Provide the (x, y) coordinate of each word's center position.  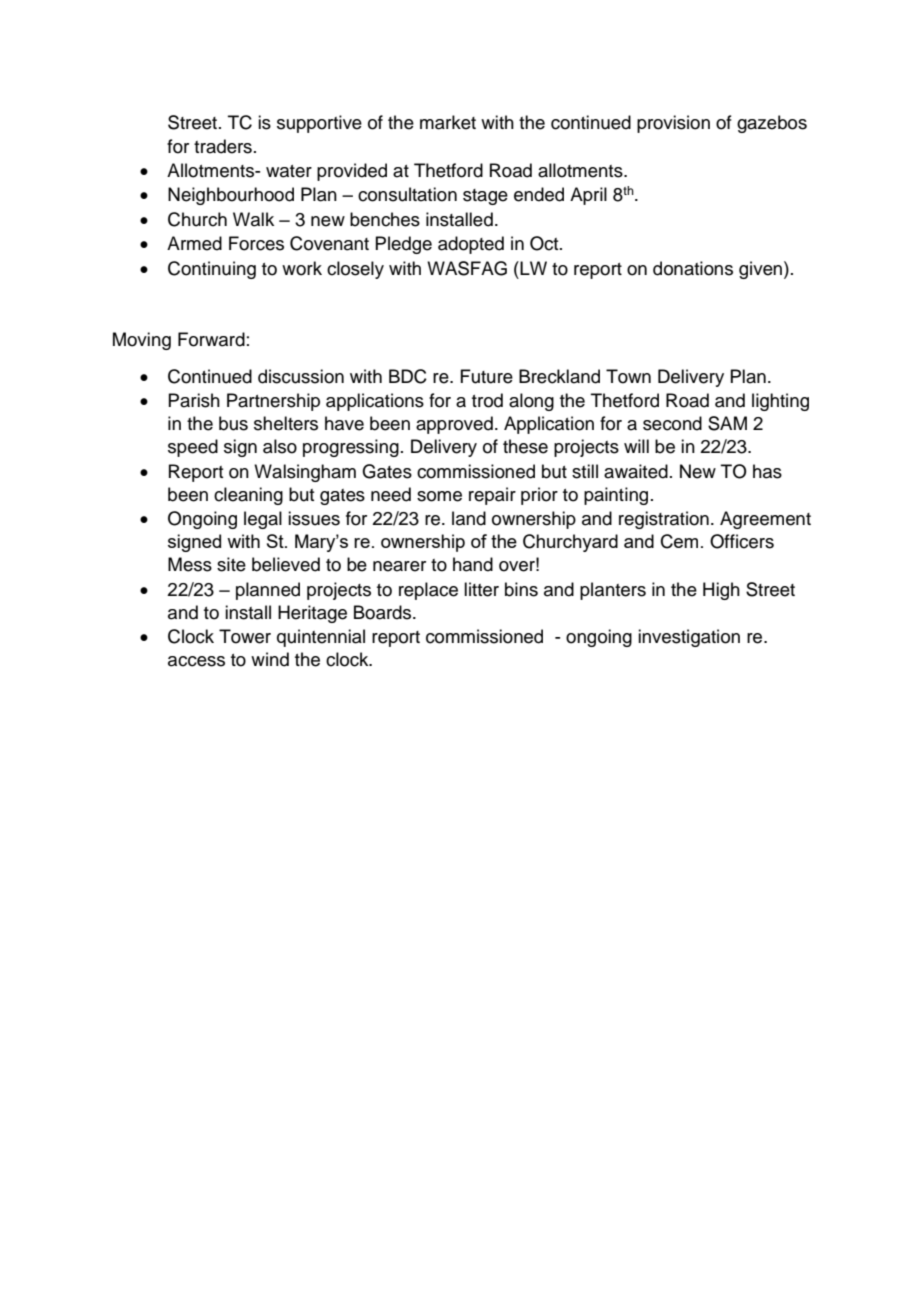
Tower (245, 636)
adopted (471, 245)
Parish (194, 400)
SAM (727, 423)
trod (487, 400)
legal (263, 520)
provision (673, 124)
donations (693, 268)
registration (664, 520)
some (439, 496)
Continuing (212, 270)
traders (223, 146)
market (448, 122)
